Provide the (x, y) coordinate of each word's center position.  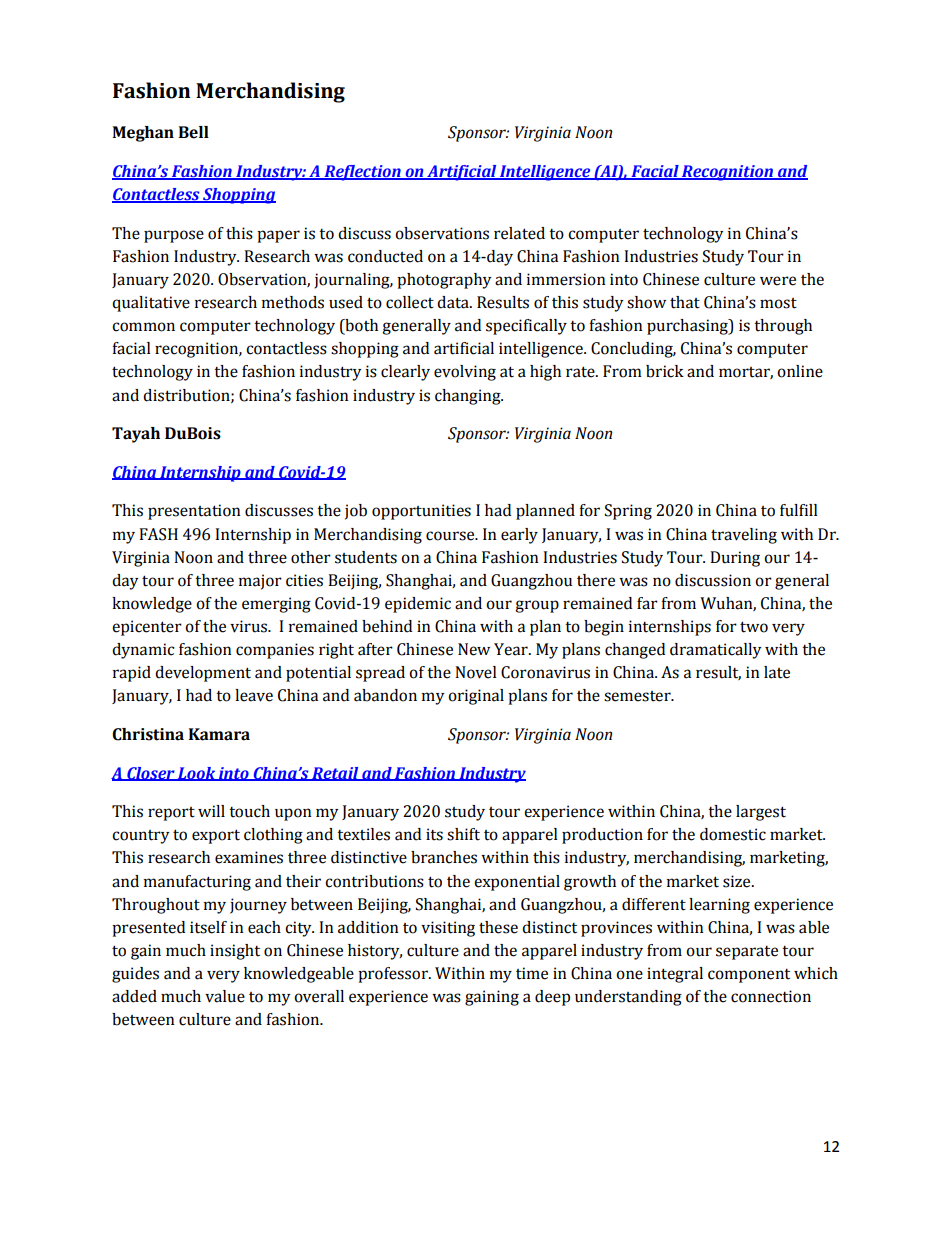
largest (761, 813)
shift (463, 834)
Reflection (362, 173)
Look (196, 774)
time (532, 973)
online (800, 371)
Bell (194, 132)
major (260, 582)
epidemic (418, 605)
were (778, 281)
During (735, 559)
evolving (465, 373)
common (143, 327)
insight (235, 952)
